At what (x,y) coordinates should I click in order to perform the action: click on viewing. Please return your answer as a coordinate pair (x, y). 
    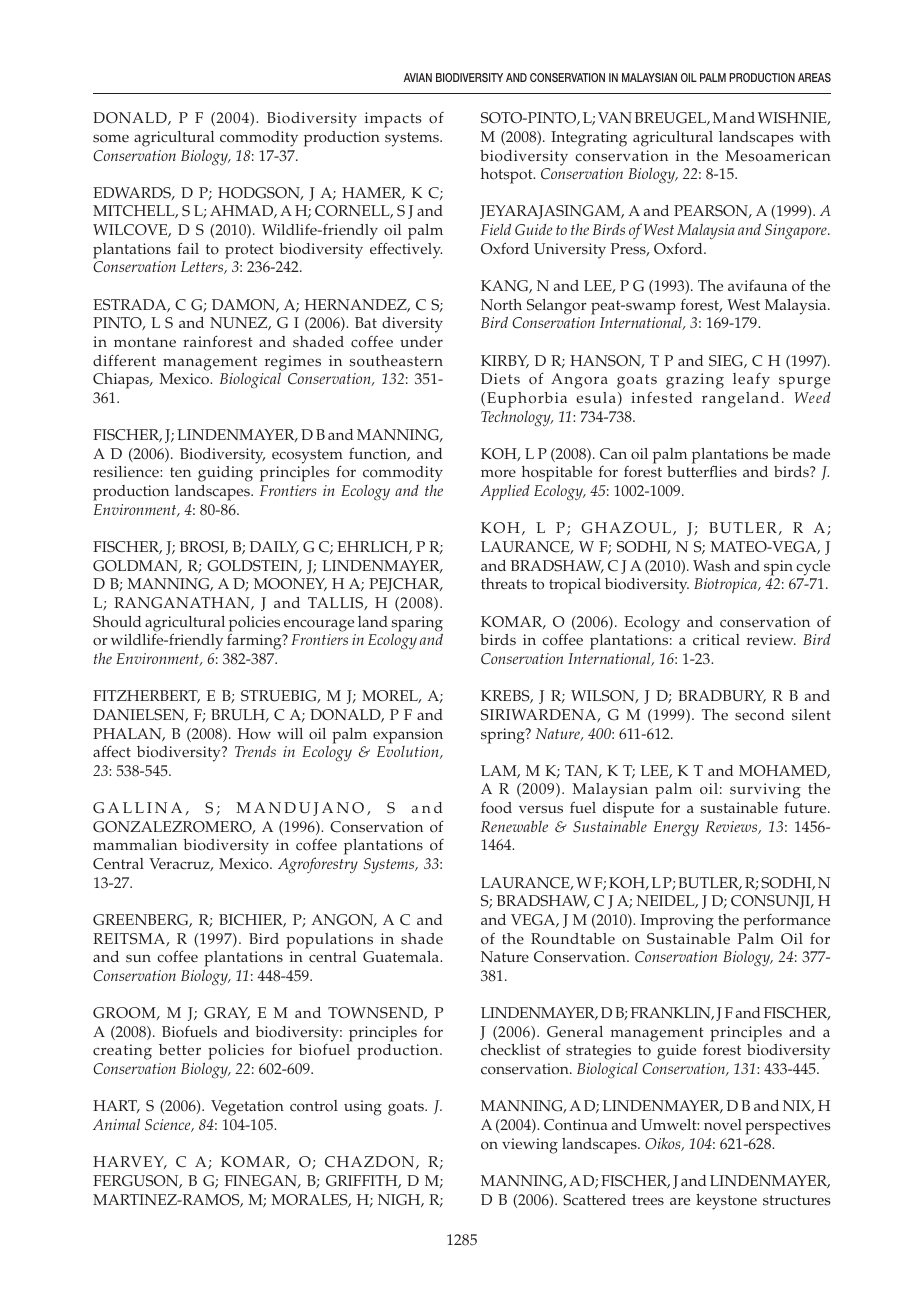
    Looking at the image, I should click on (530, 1146).
